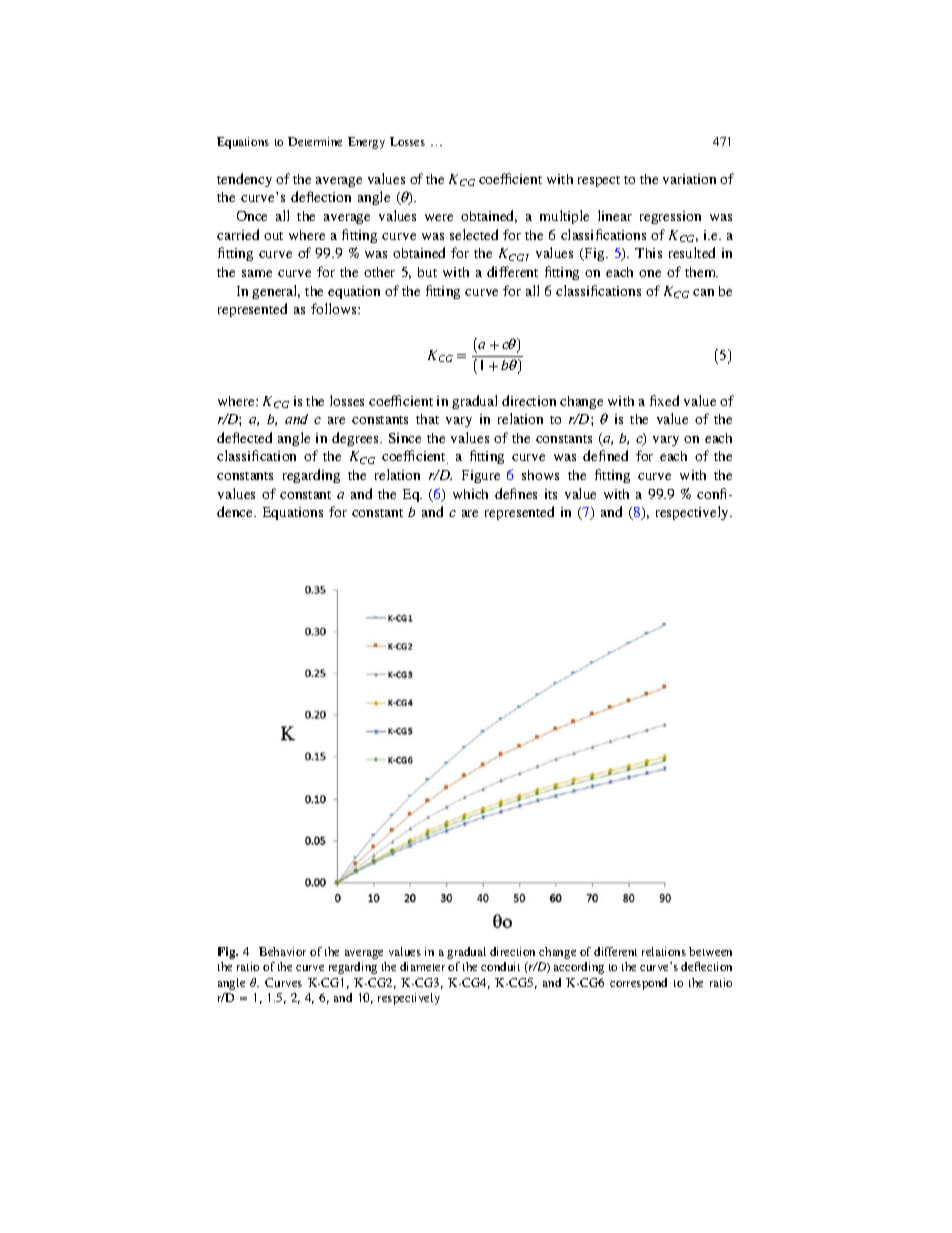 This screenshot has width=952, height=1233. I want to click on were, so click(439, 217).
